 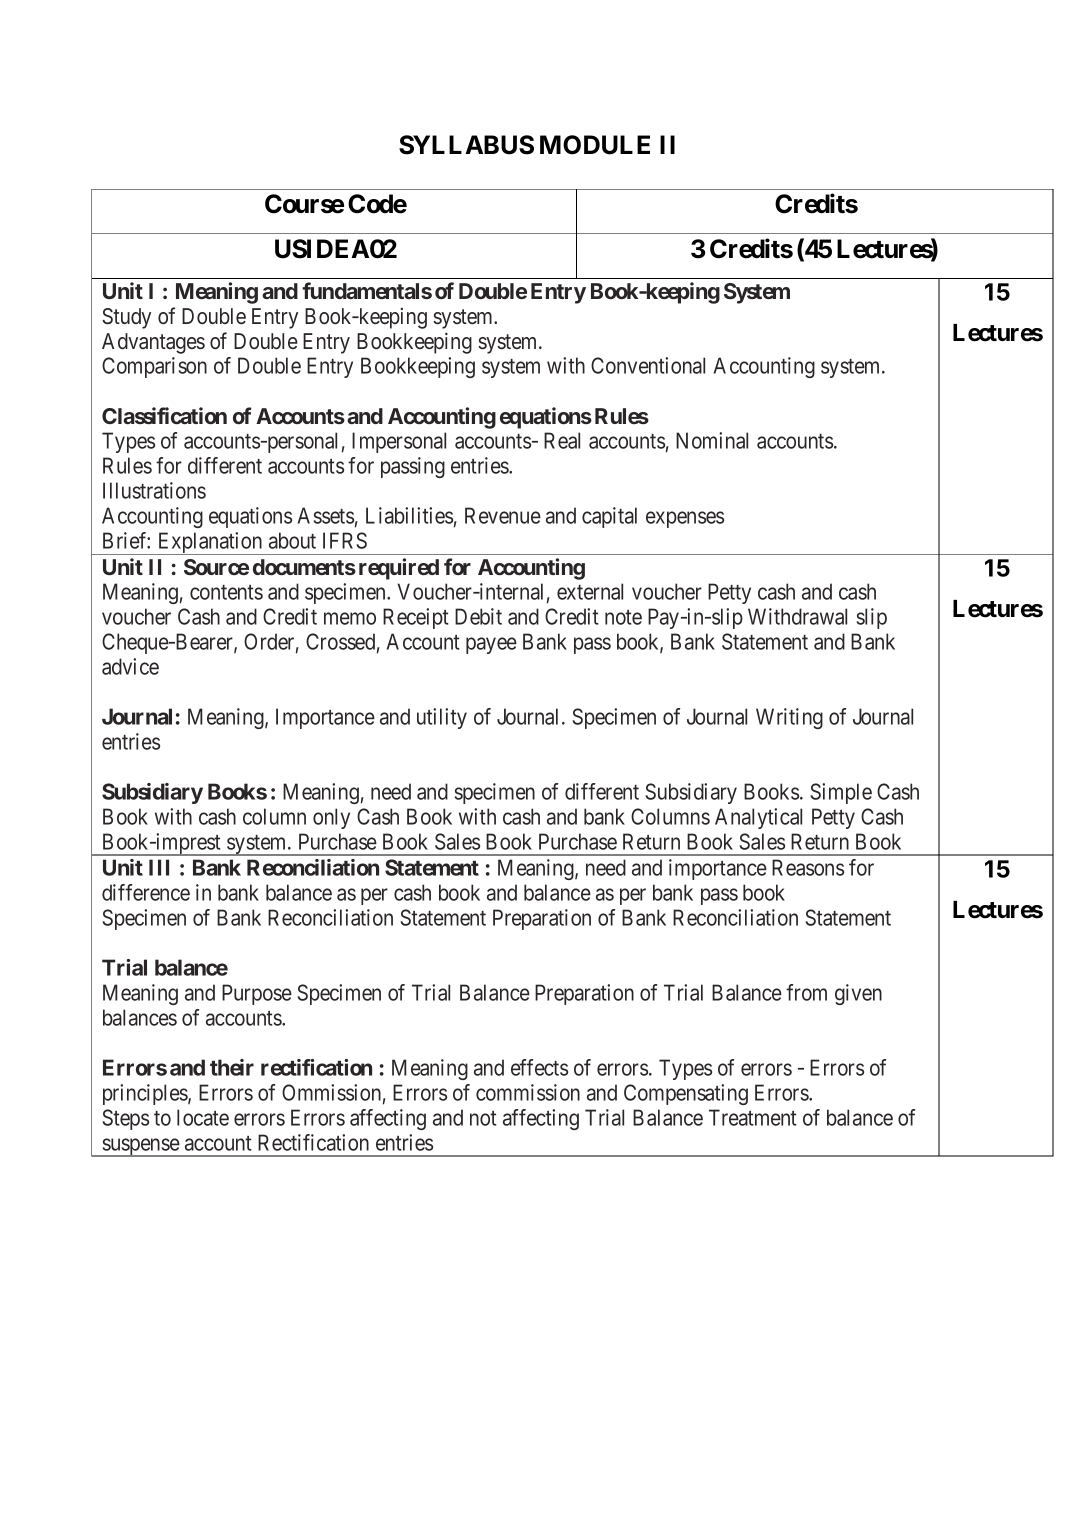 I want to click on Study, so click(x=126, y=318).
